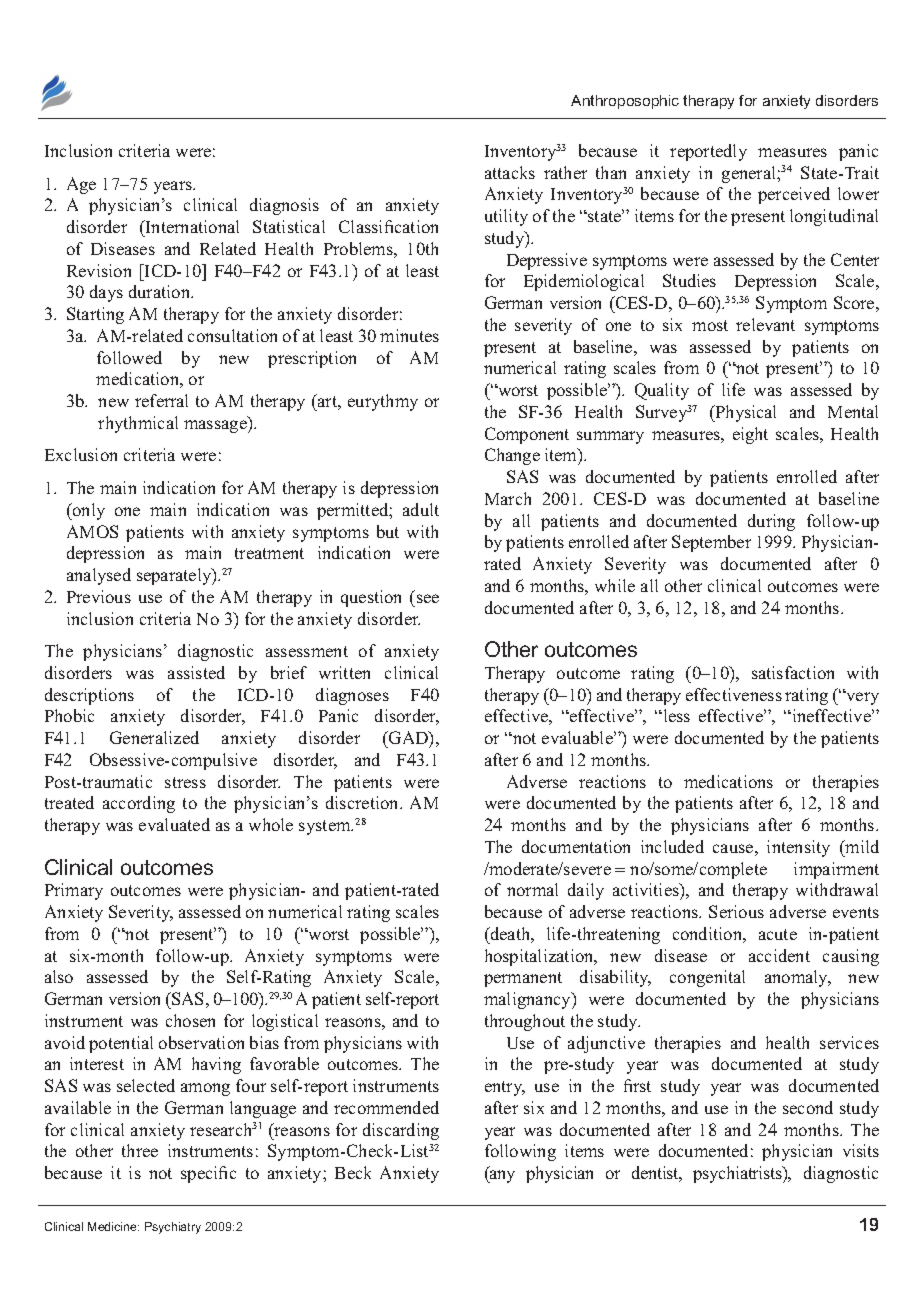  I want to click on Psychiatry, so click(173, 1228).
